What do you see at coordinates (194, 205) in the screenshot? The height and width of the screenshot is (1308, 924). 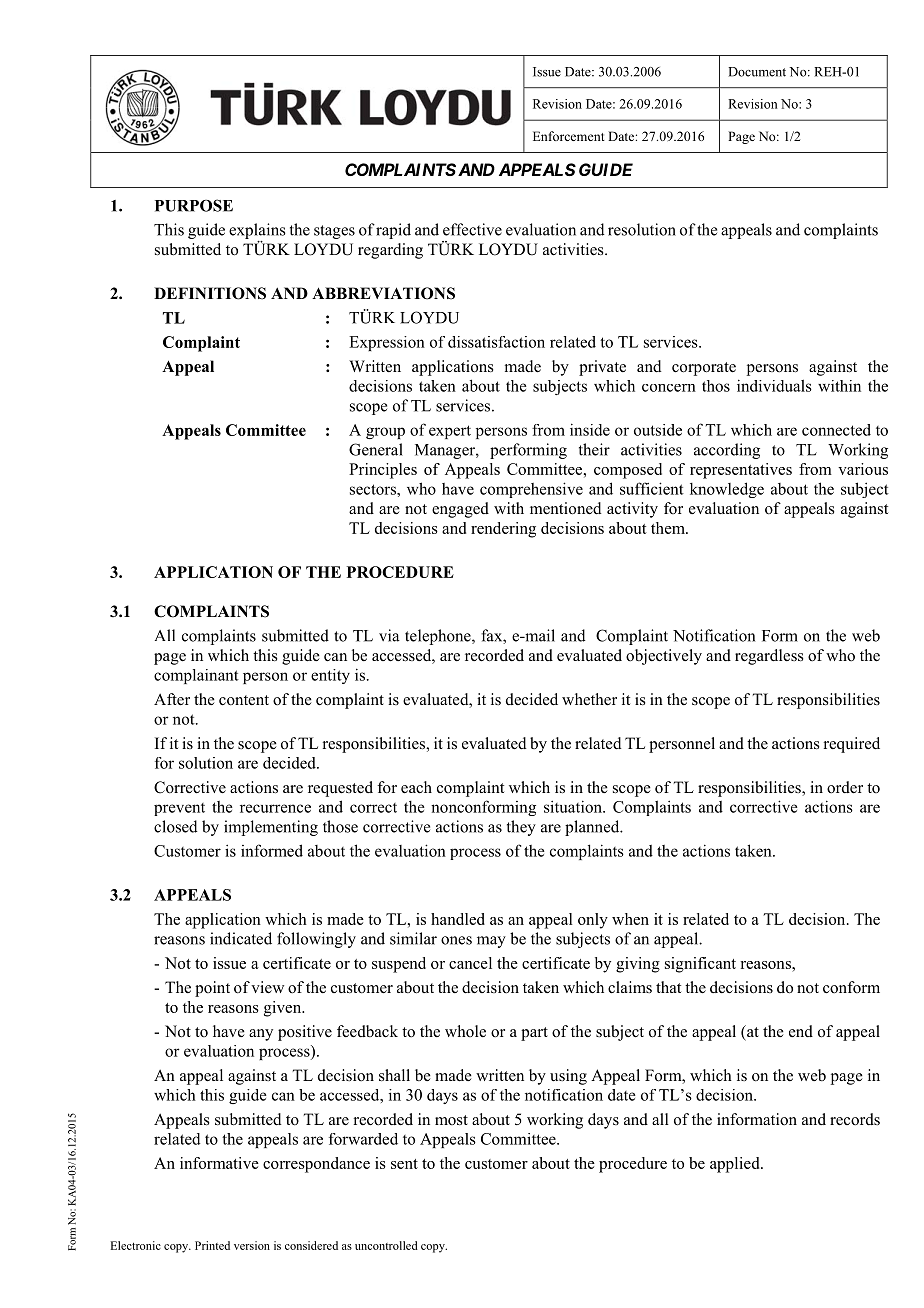 I see `PURPOSE` at bounding box center [194, 205].
